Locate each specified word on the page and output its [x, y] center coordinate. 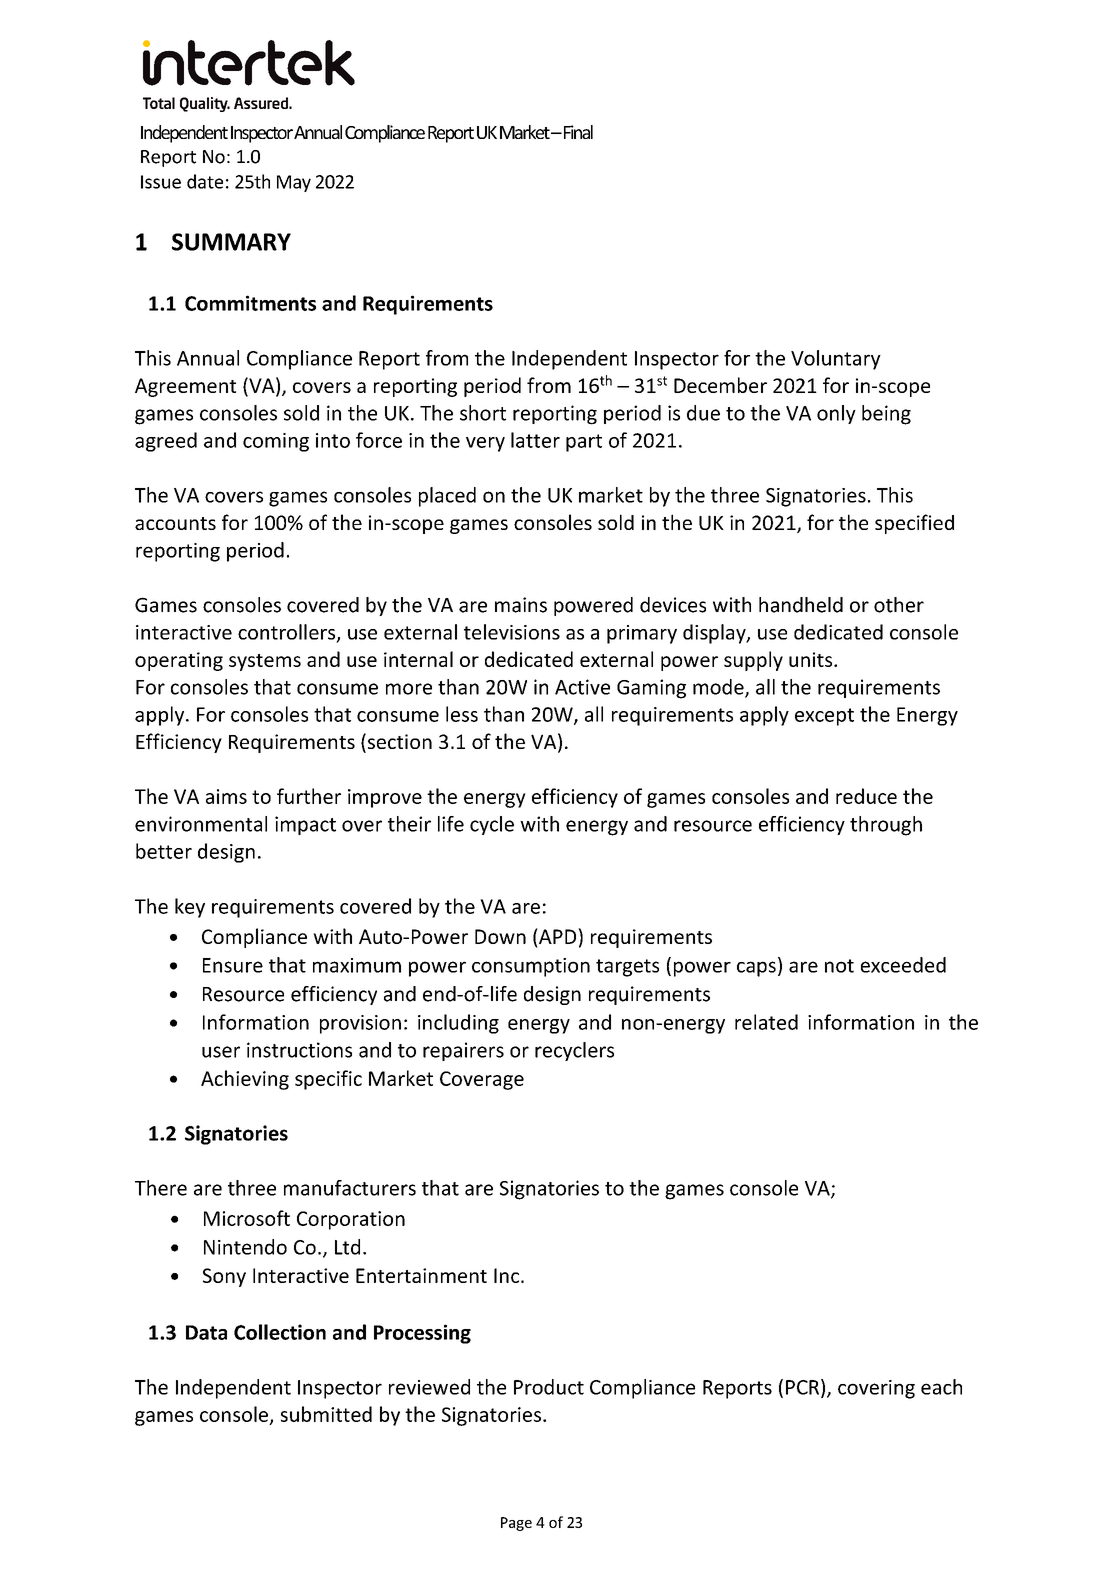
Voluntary [836, 360]
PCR [802, 1387]
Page [516, 1524]
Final [578, 132]
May [294, 183]
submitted [326, 1414]
